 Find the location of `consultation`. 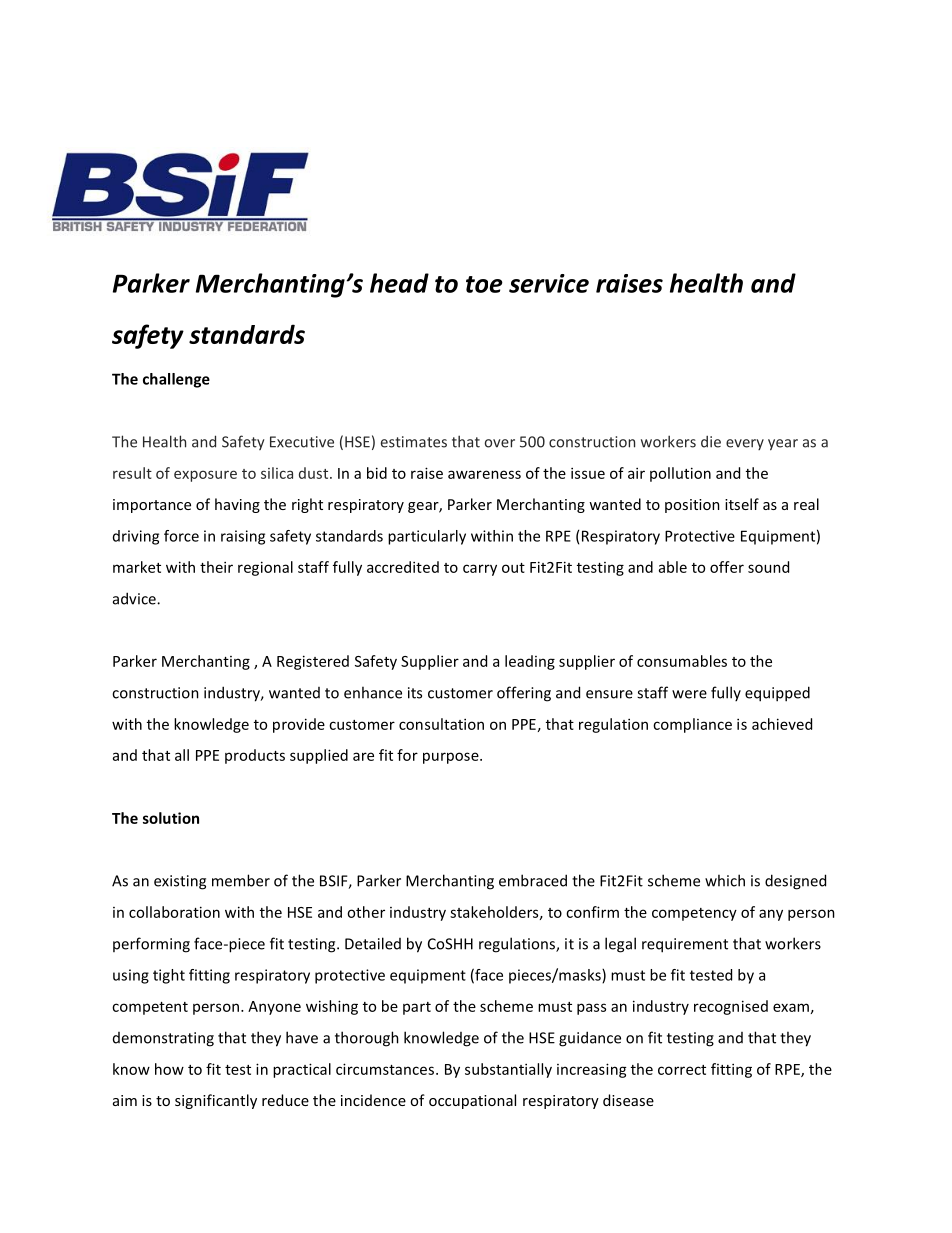

consultation is located at coordinates (441, 724).
